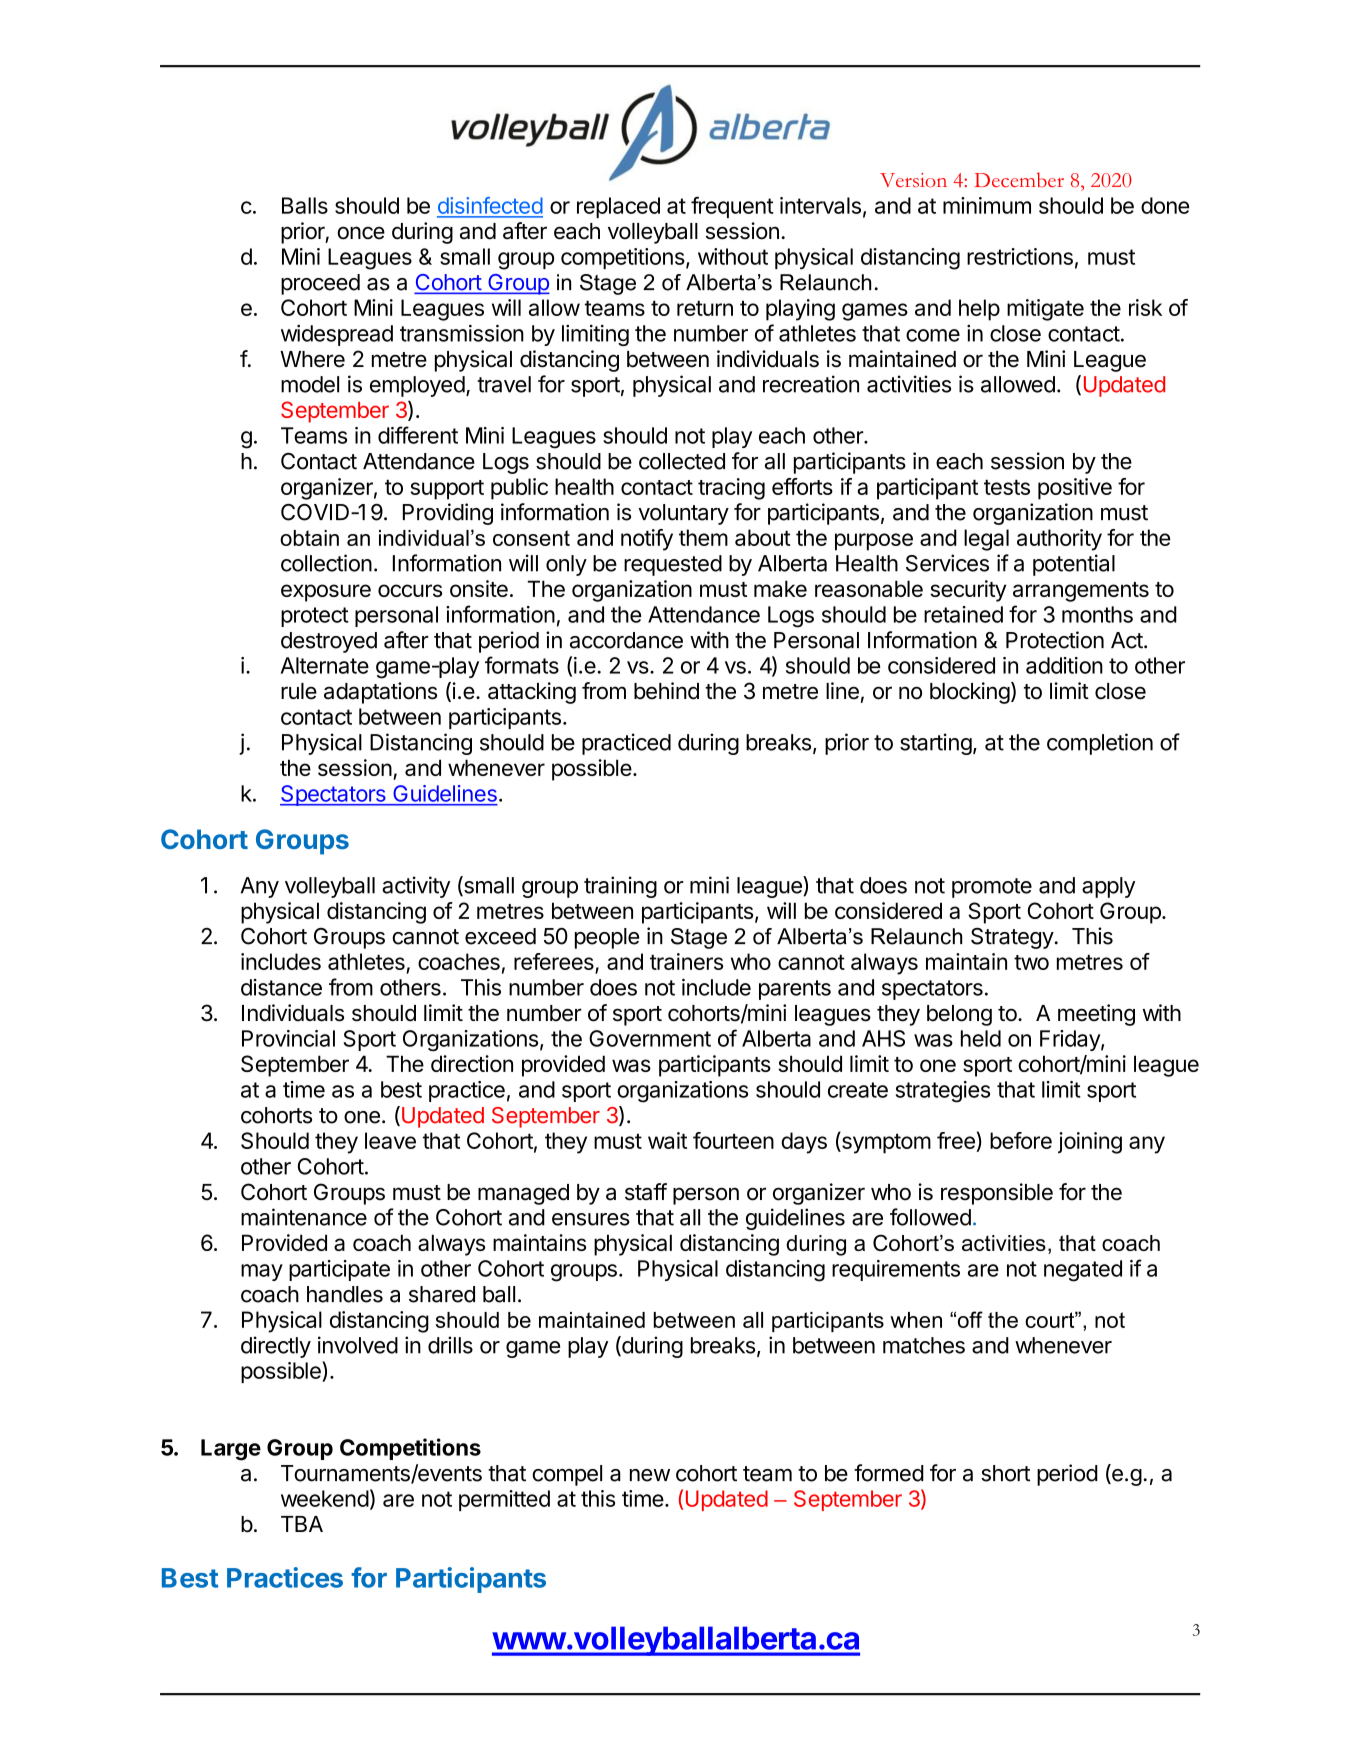 Image resolution: width=1360 pixels, height=1760 pixels. Describe the element at coordinates (309, 538) in the screenshot. I see `obtain` at that location.
